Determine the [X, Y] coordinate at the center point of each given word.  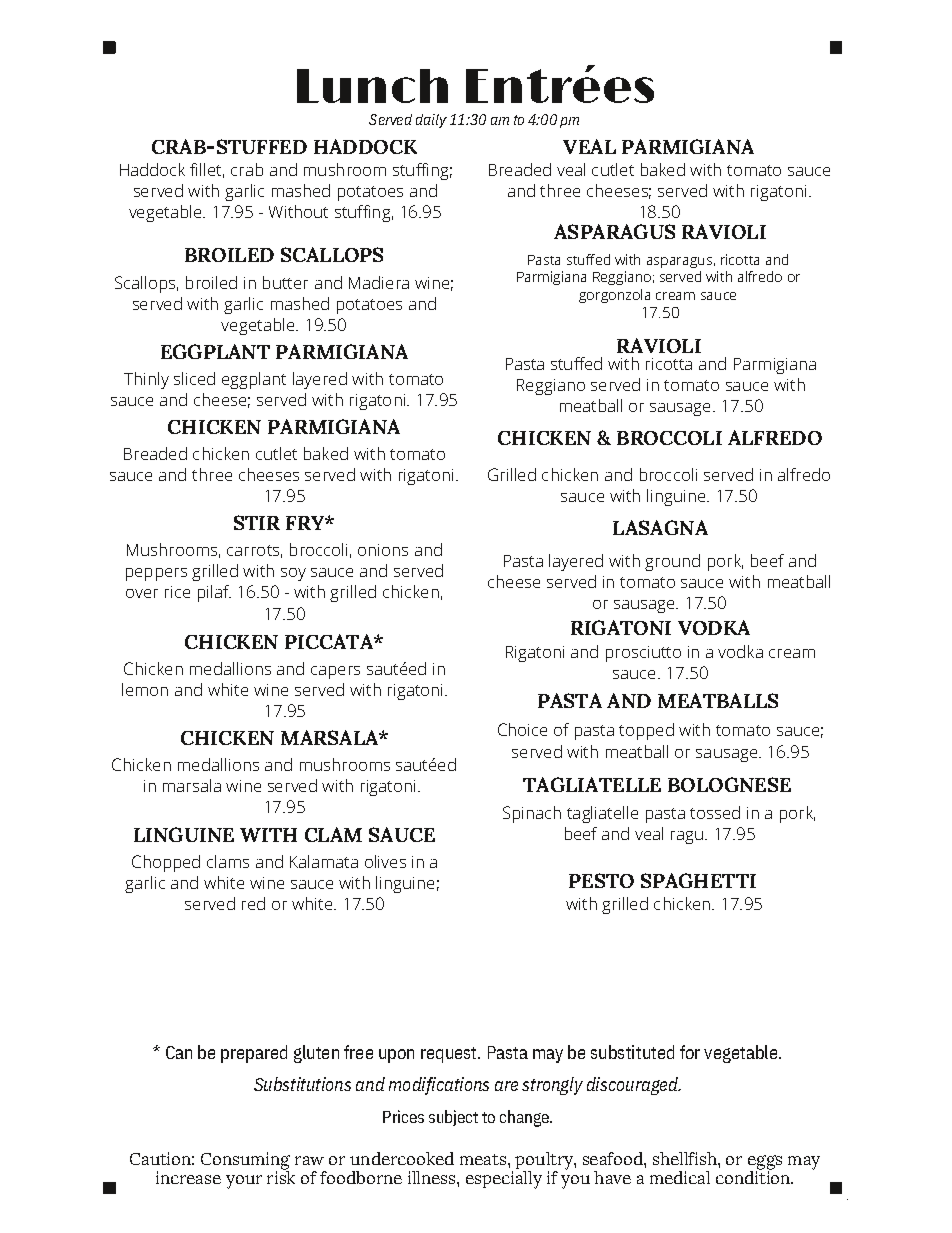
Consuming [245, 1162]
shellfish [686, 1158]
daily [431, 121]
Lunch [372, 86]
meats [483, 1159]
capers [335, 672]
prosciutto [643, 654]
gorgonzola [614, 296]
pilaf [214, 593]
